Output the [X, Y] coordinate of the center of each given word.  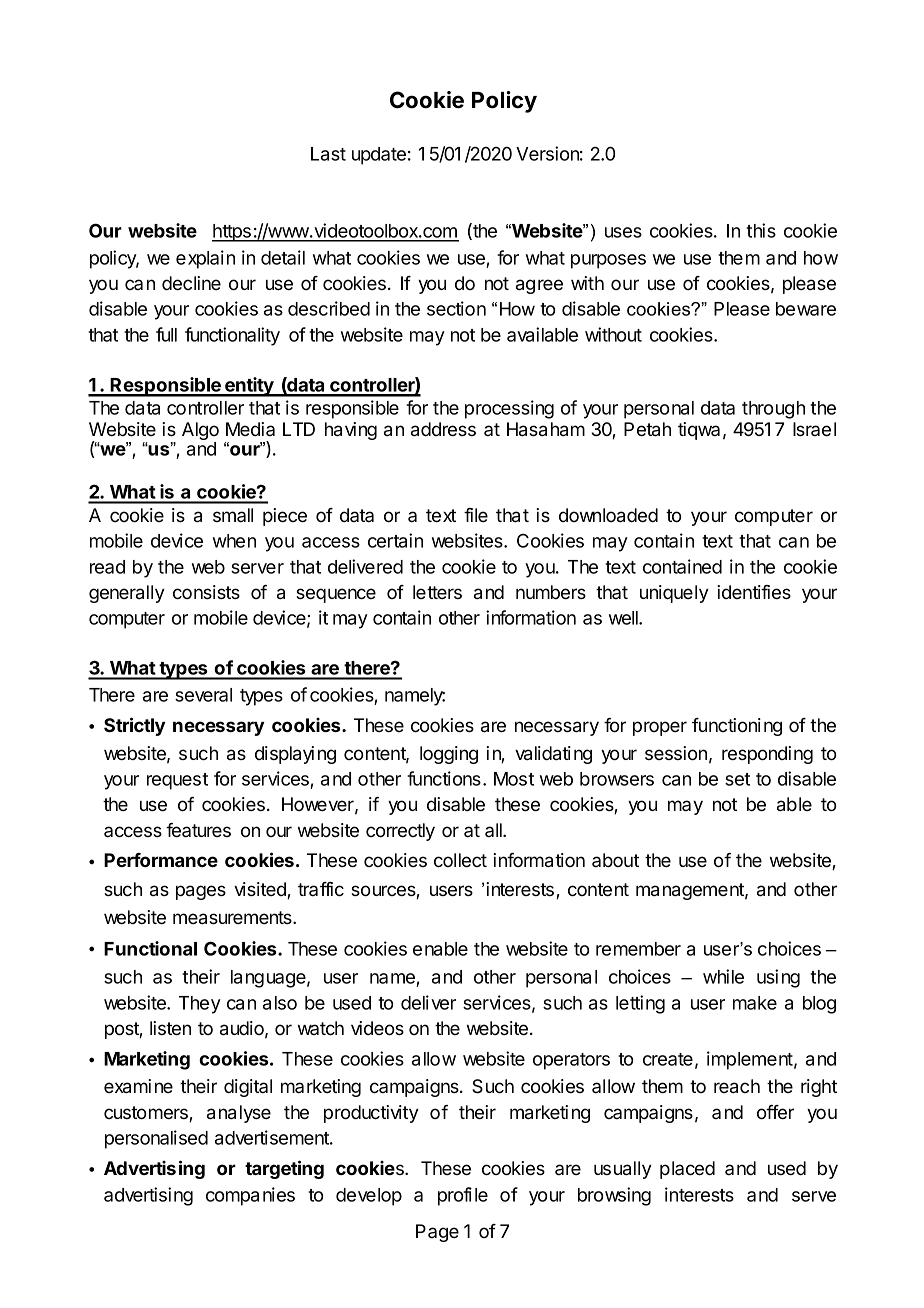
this [761, 230]
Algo [200, 432]
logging [449, 755]
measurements [233, 918]
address [443, 429]
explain [205, 259]
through [773, 410]
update [379, 156]
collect [460, 860]
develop [369, 1197]
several [203, 695]
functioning [737, 727]
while [723, 976]
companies [250, 1196]
